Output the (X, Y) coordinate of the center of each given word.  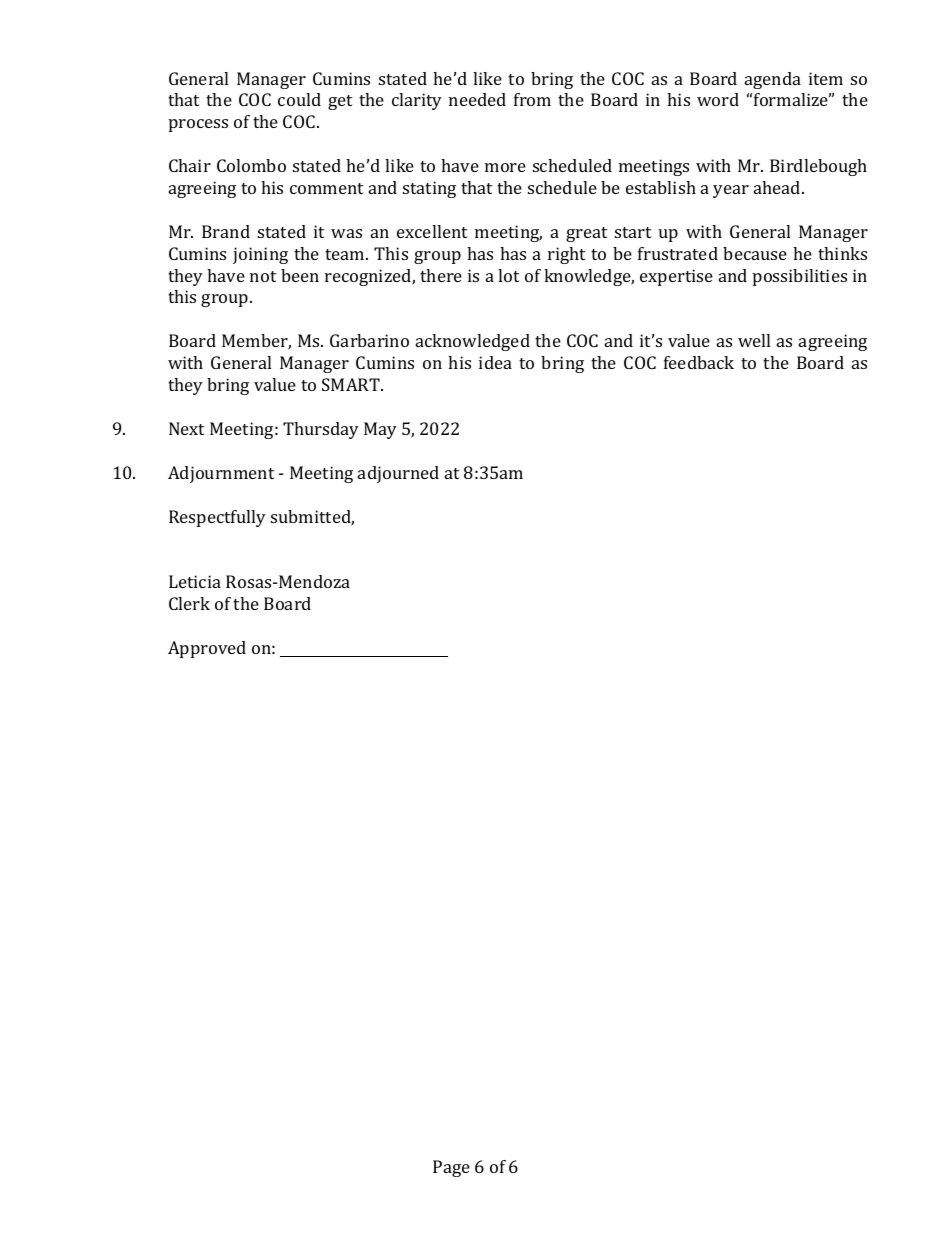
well (754, 340)
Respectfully (217, 518)
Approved (207, 649)
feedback (699, 362)
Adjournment (221, 474)
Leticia (195, 581)
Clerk (189, 603)
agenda (773, 80)
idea (495, 362)
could (299, 99)
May (380, 430)
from (532, 99)
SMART (352, 384)
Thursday (321, 430)
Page (451, 1168)
